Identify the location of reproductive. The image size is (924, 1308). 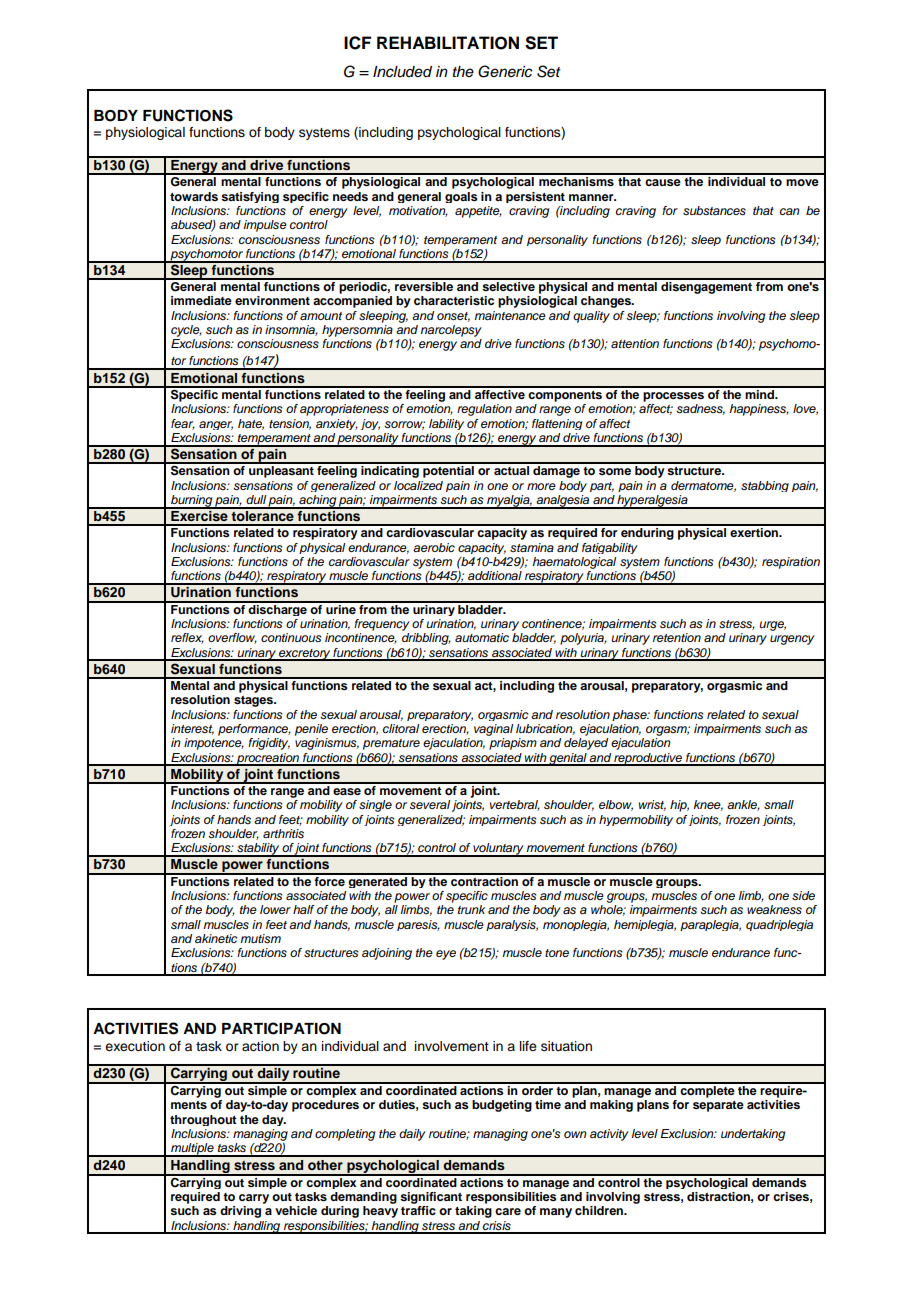
(648, 759).
